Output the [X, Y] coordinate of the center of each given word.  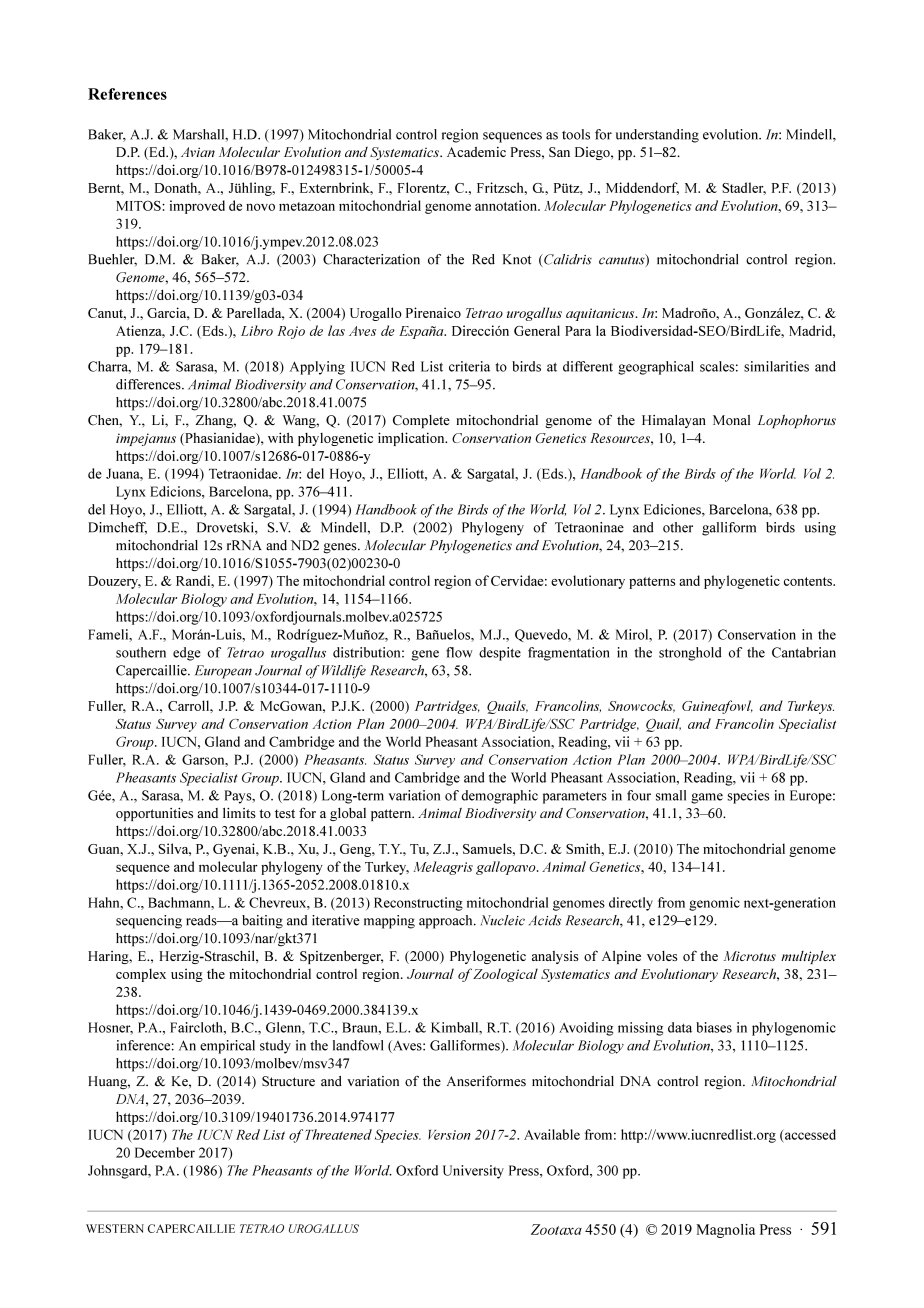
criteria [469, 366]
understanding [657, 136]
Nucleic [503, 920]
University [473, 1172]
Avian [198, 152]
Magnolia [725, 1231]
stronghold [690, 654]
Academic [476, 152]
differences [149, 384]
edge [187, 654]
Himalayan [674, 421]
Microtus [750, 956]
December [165, 1152]
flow [459, 652]
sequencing [149, 922]
